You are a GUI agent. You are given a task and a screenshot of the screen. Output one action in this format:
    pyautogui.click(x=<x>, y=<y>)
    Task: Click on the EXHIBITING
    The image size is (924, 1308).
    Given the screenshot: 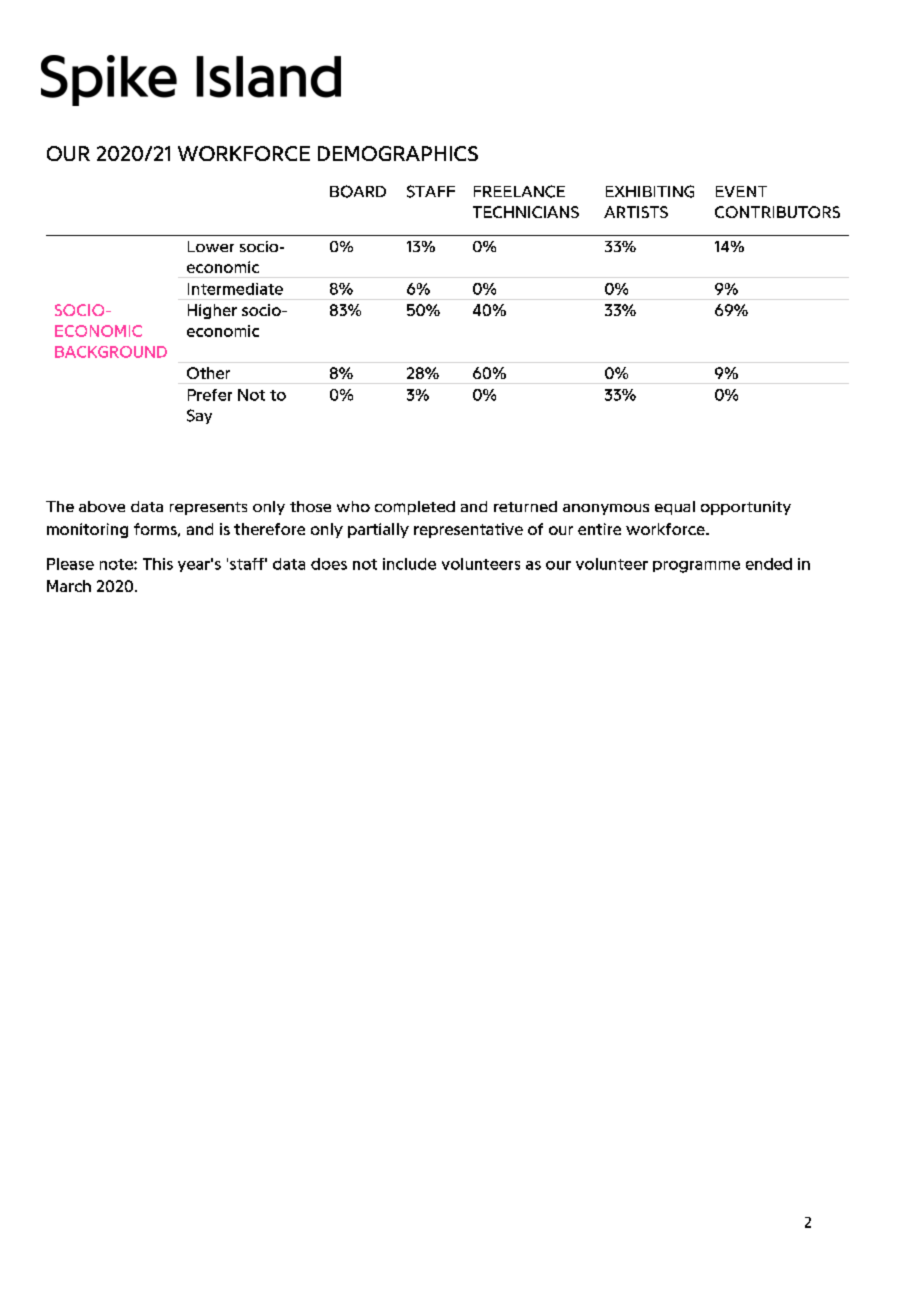 What is the action you would take?
    pyautogui.click(x=650, y=191)
